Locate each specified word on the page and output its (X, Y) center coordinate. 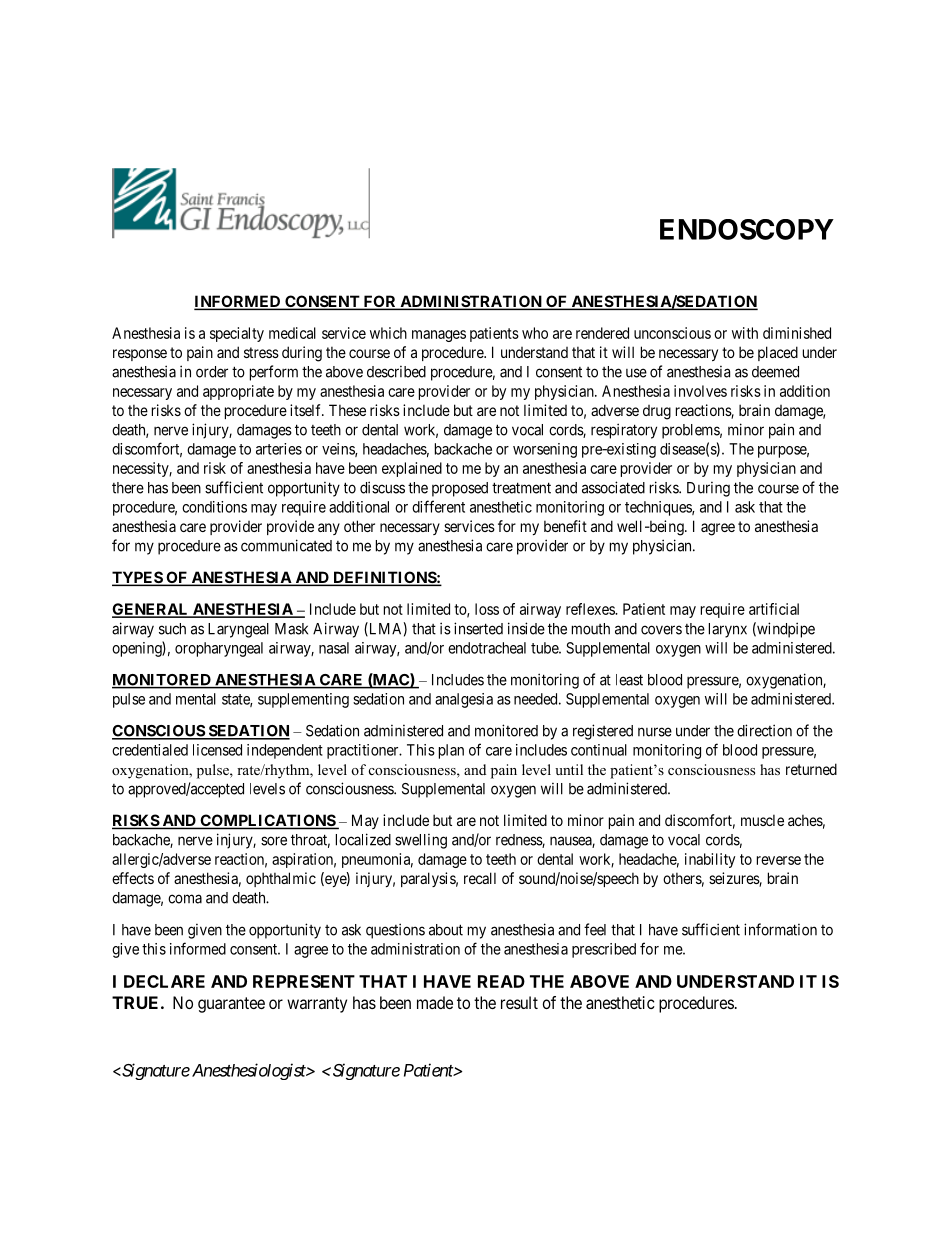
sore (274, 841)
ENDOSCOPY (747, 229)
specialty (237, 334)
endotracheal (487, 648)
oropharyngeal (219, 649)
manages (439, 336)
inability (710, 860)
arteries (279, 449)
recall (480, 878)
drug (657, 412)
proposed (460, 489)
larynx (728, 630)
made (435, 1002)
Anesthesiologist (248, 1071)
